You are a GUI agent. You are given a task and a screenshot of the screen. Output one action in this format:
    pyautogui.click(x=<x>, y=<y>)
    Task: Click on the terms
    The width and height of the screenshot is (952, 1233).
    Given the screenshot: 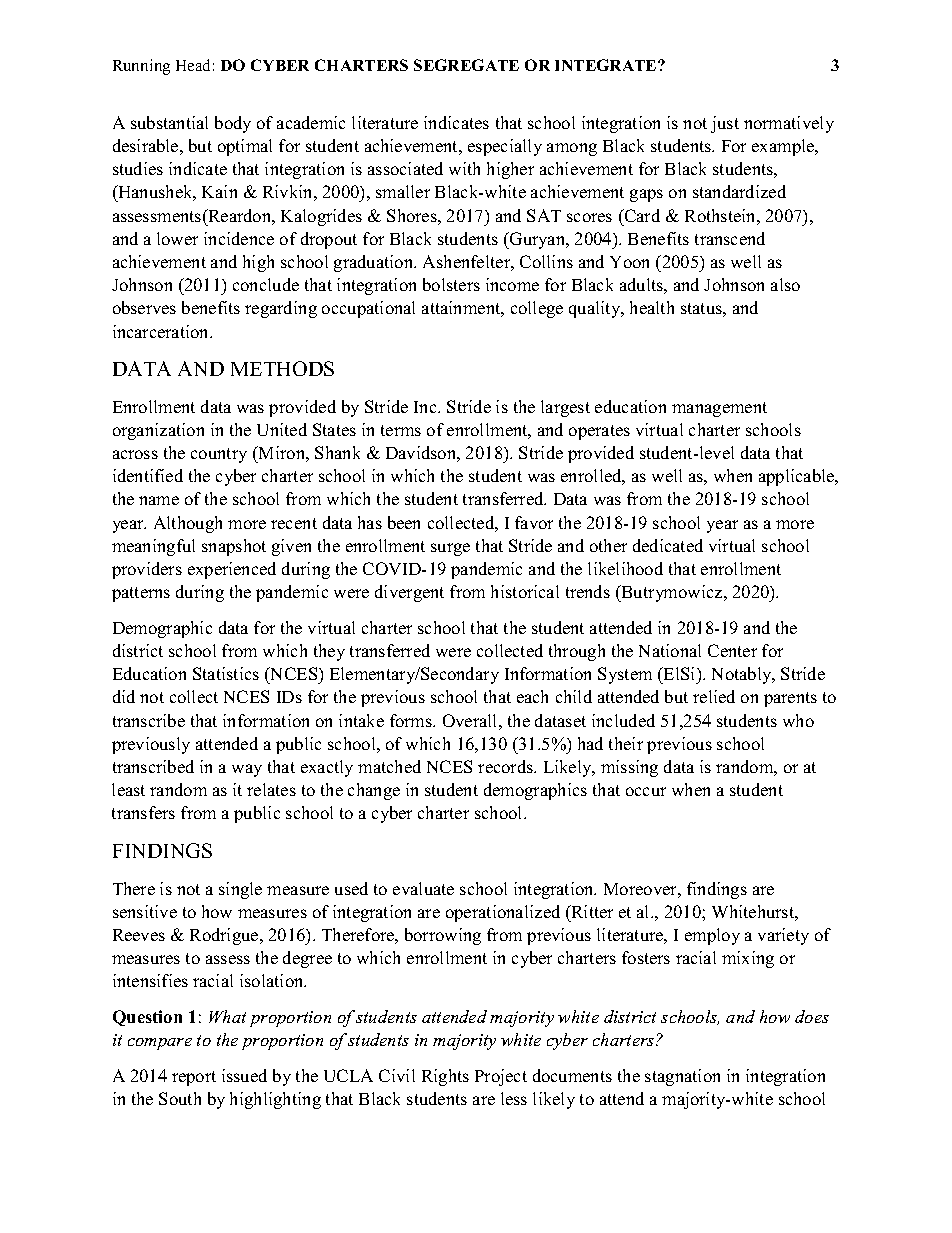 What is the action you would take?
    pyautogui.click(x=401, y=430)
